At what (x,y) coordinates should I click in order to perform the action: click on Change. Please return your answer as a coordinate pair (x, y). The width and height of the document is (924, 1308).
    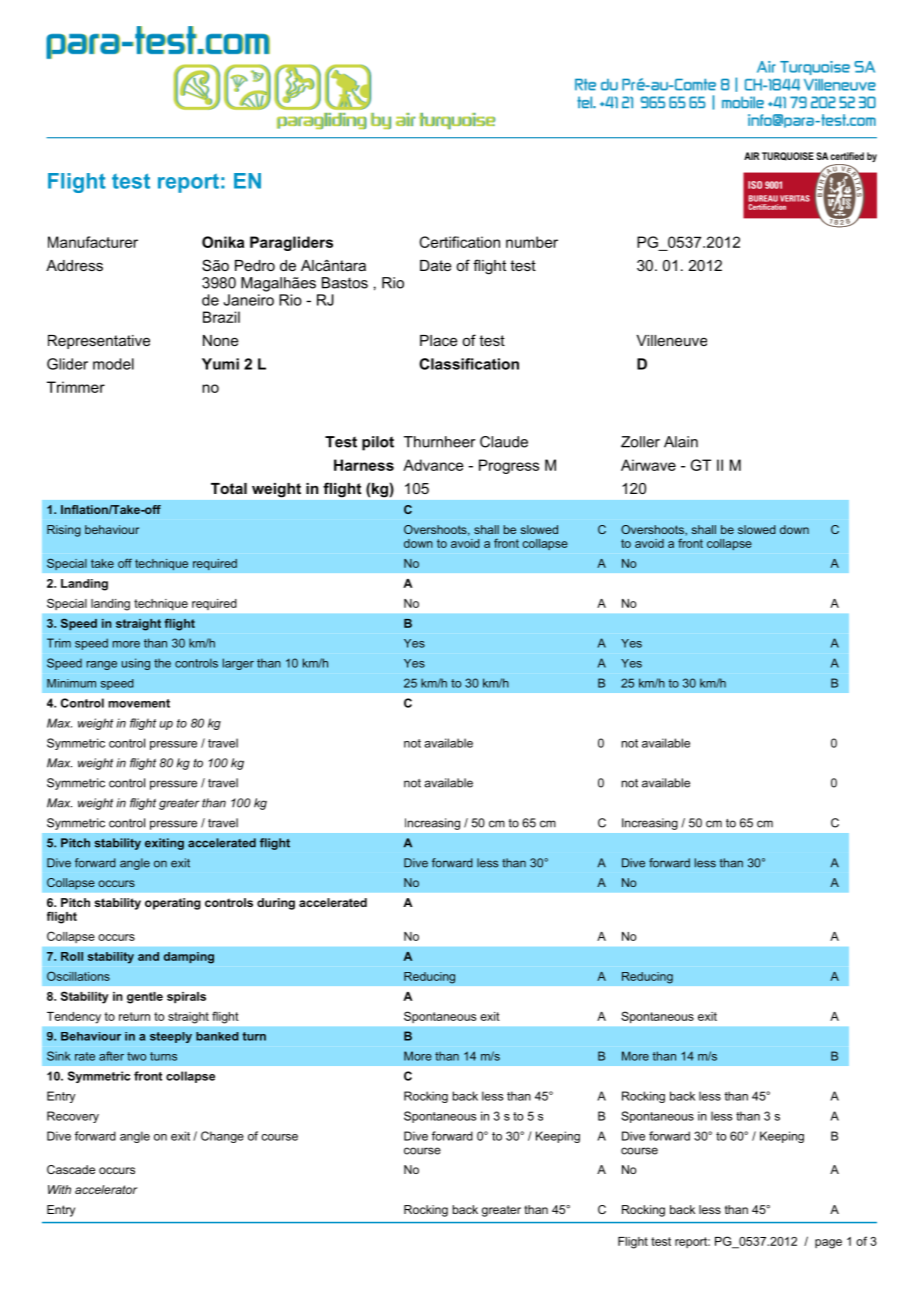
    Looking at the image, I should click on (222, 1137).
